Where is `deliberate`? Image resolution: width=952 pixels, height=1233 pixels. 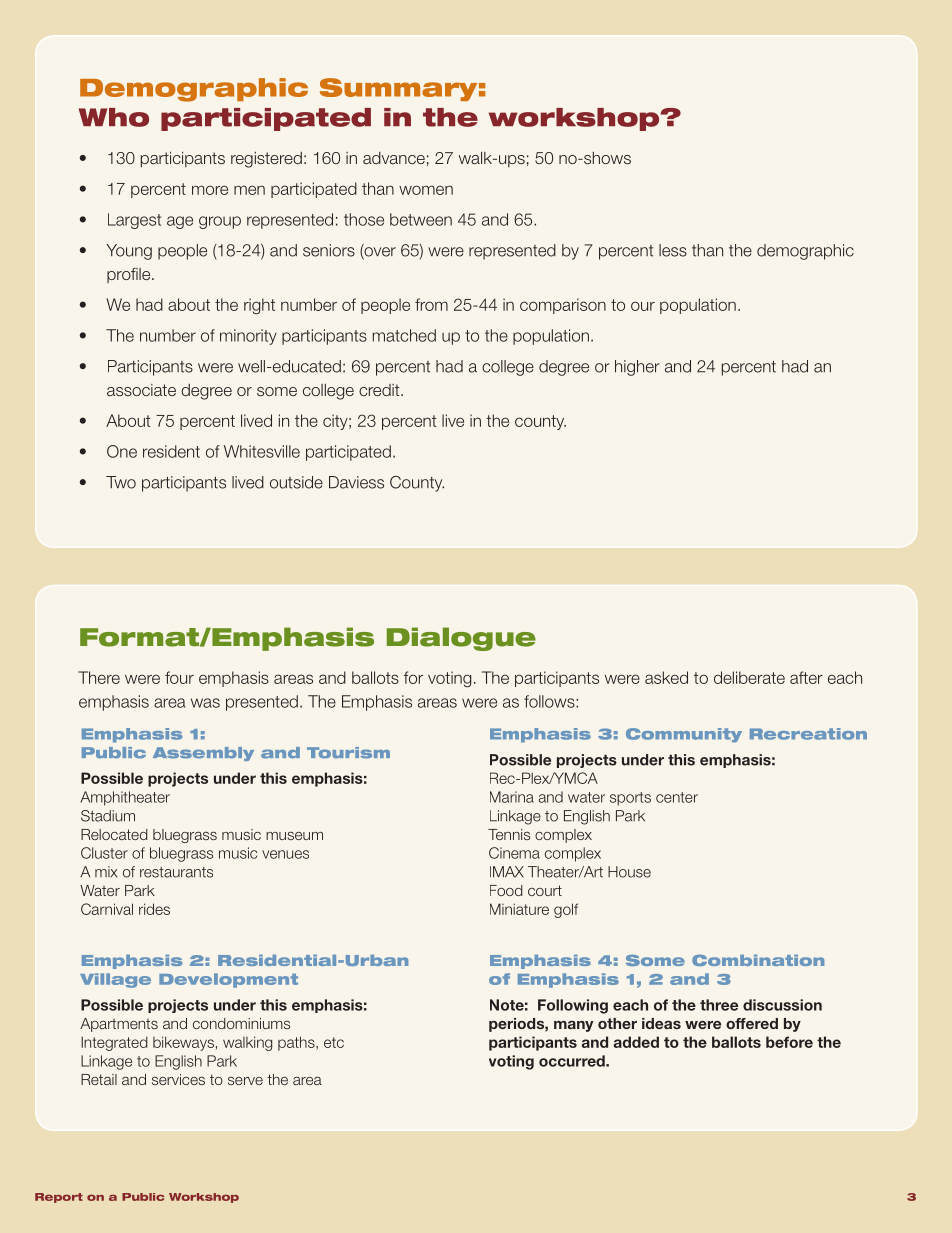
deliberate is located at coordinates (749, 677).
